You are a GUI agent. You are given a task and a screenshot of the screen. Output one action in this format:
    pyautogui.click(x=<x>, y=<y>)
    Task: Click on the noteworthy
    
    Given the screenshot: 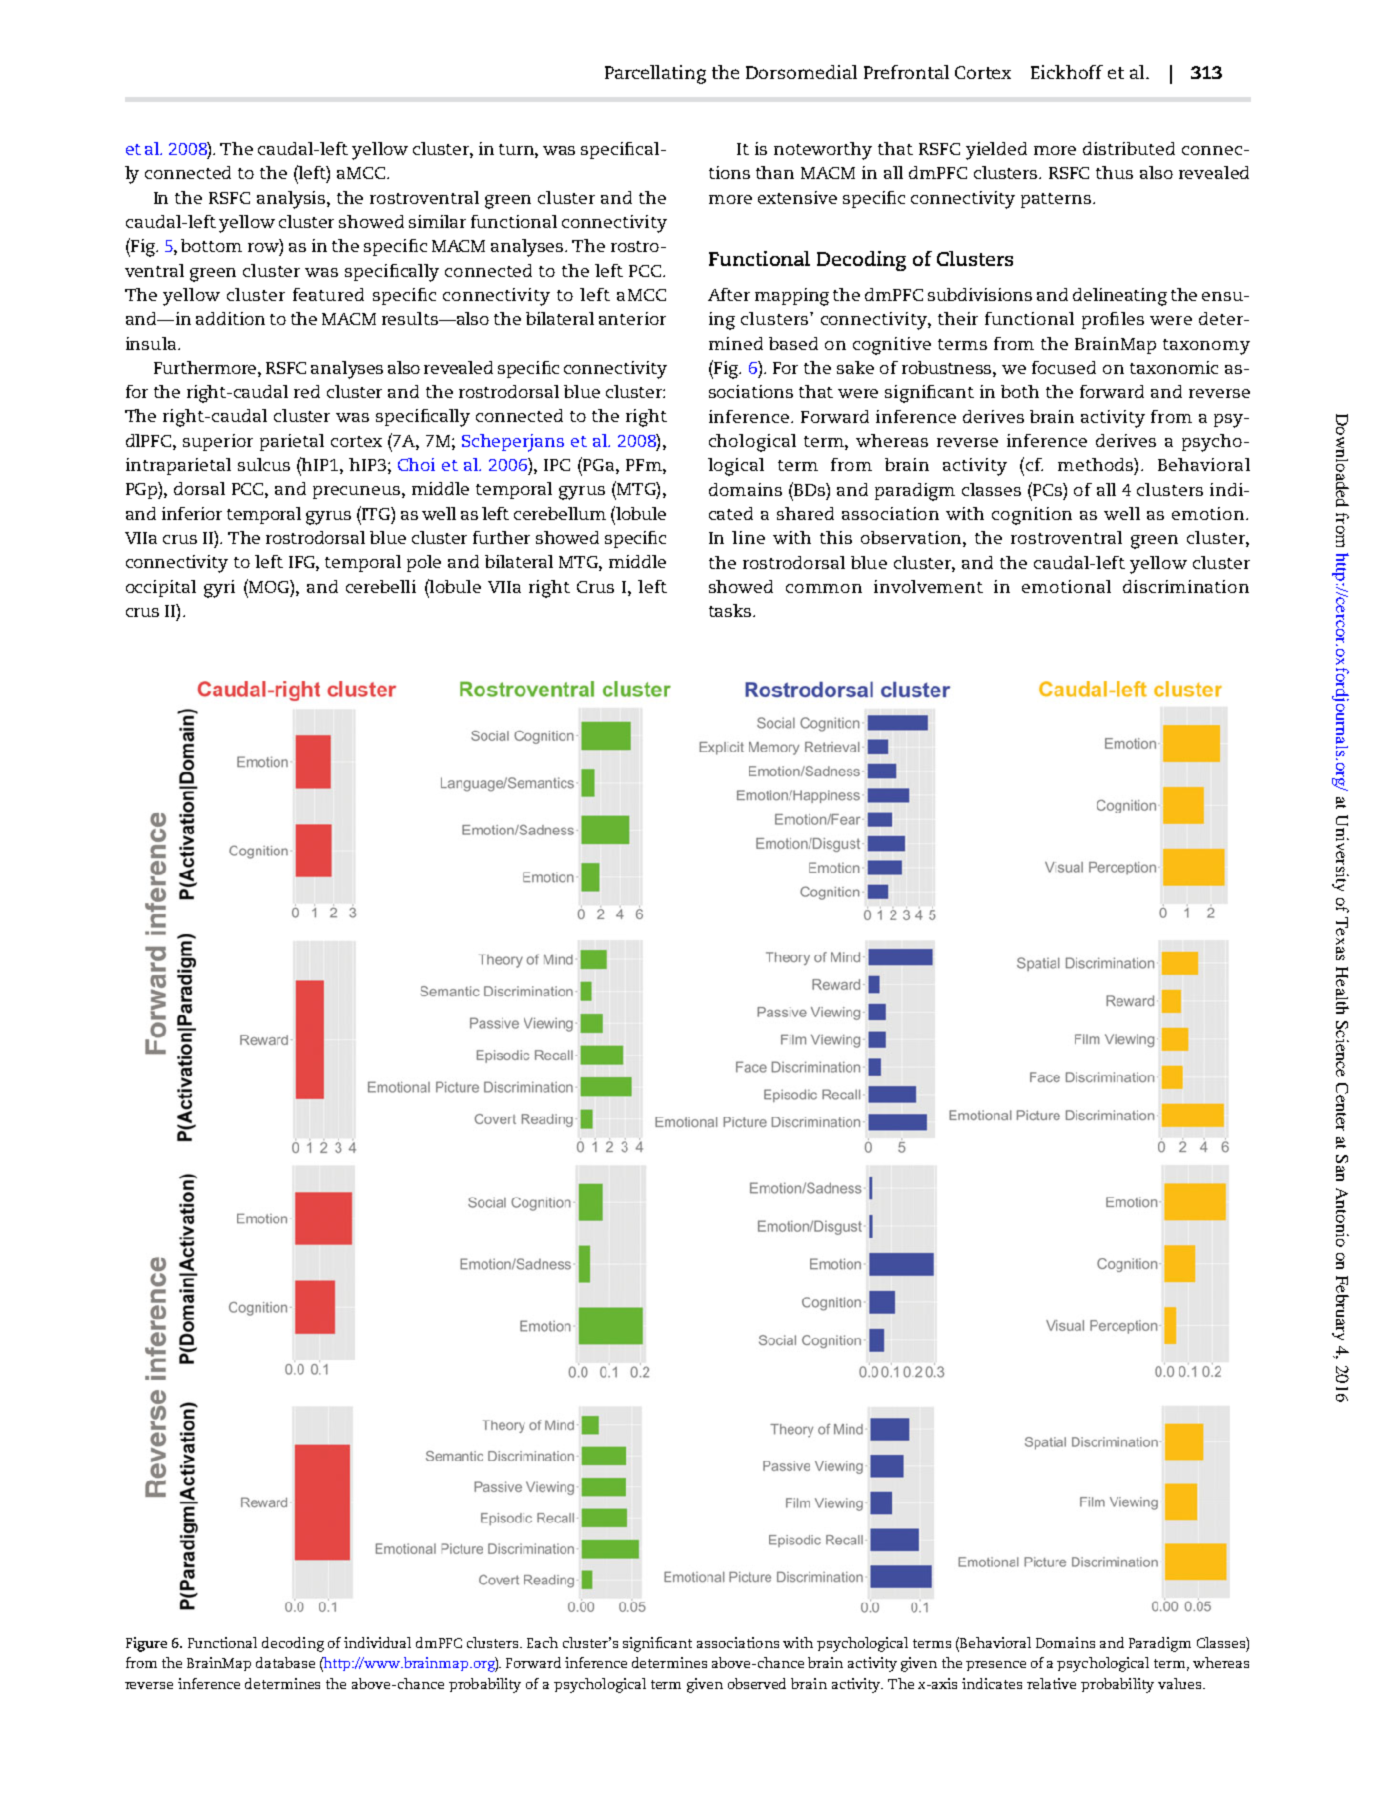 What is the action you would take?
    pyautogui.click(x=823, y=151)
